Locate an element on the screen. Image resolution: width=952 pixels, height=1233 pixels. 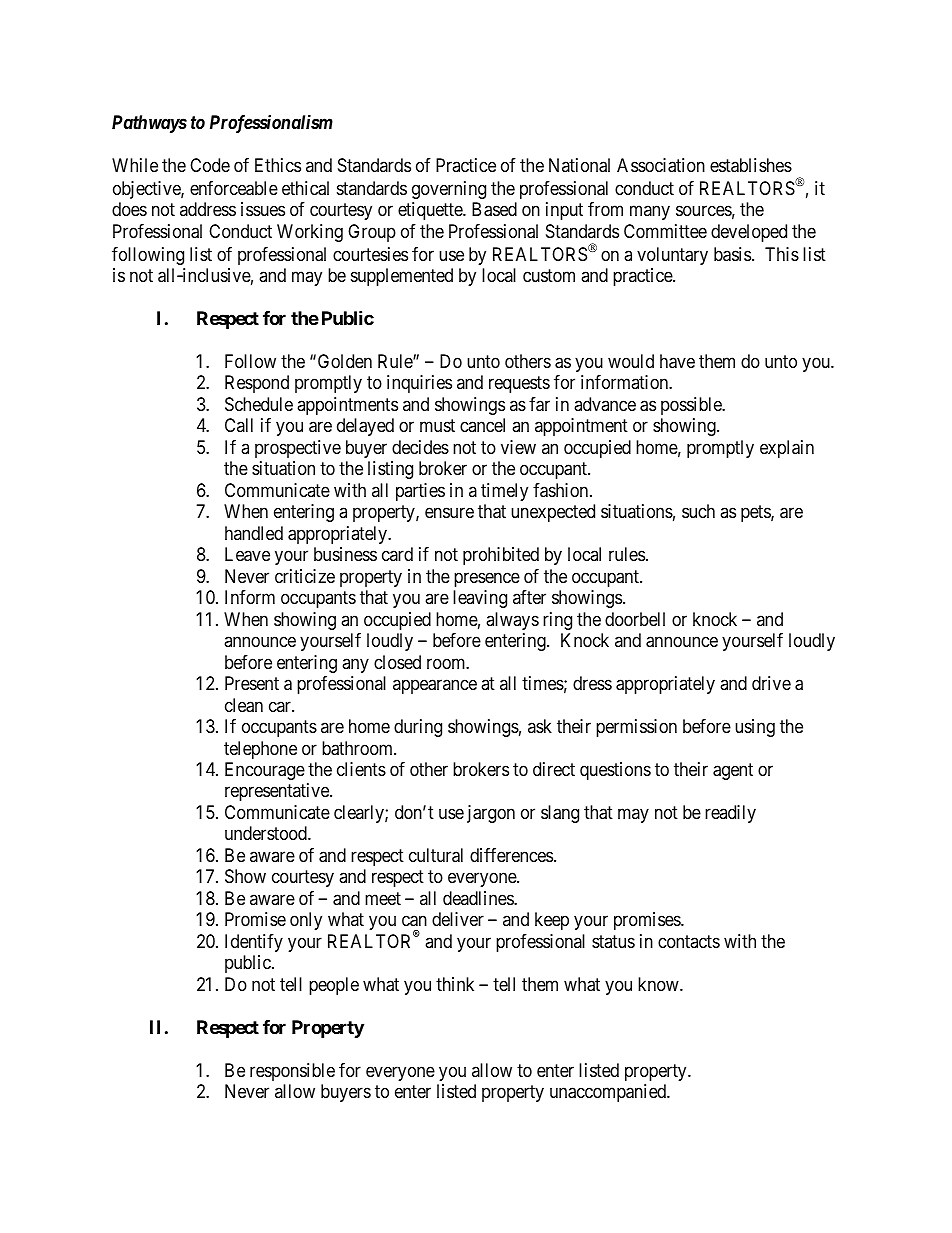
leaving is located at coordinates (480, 599).
